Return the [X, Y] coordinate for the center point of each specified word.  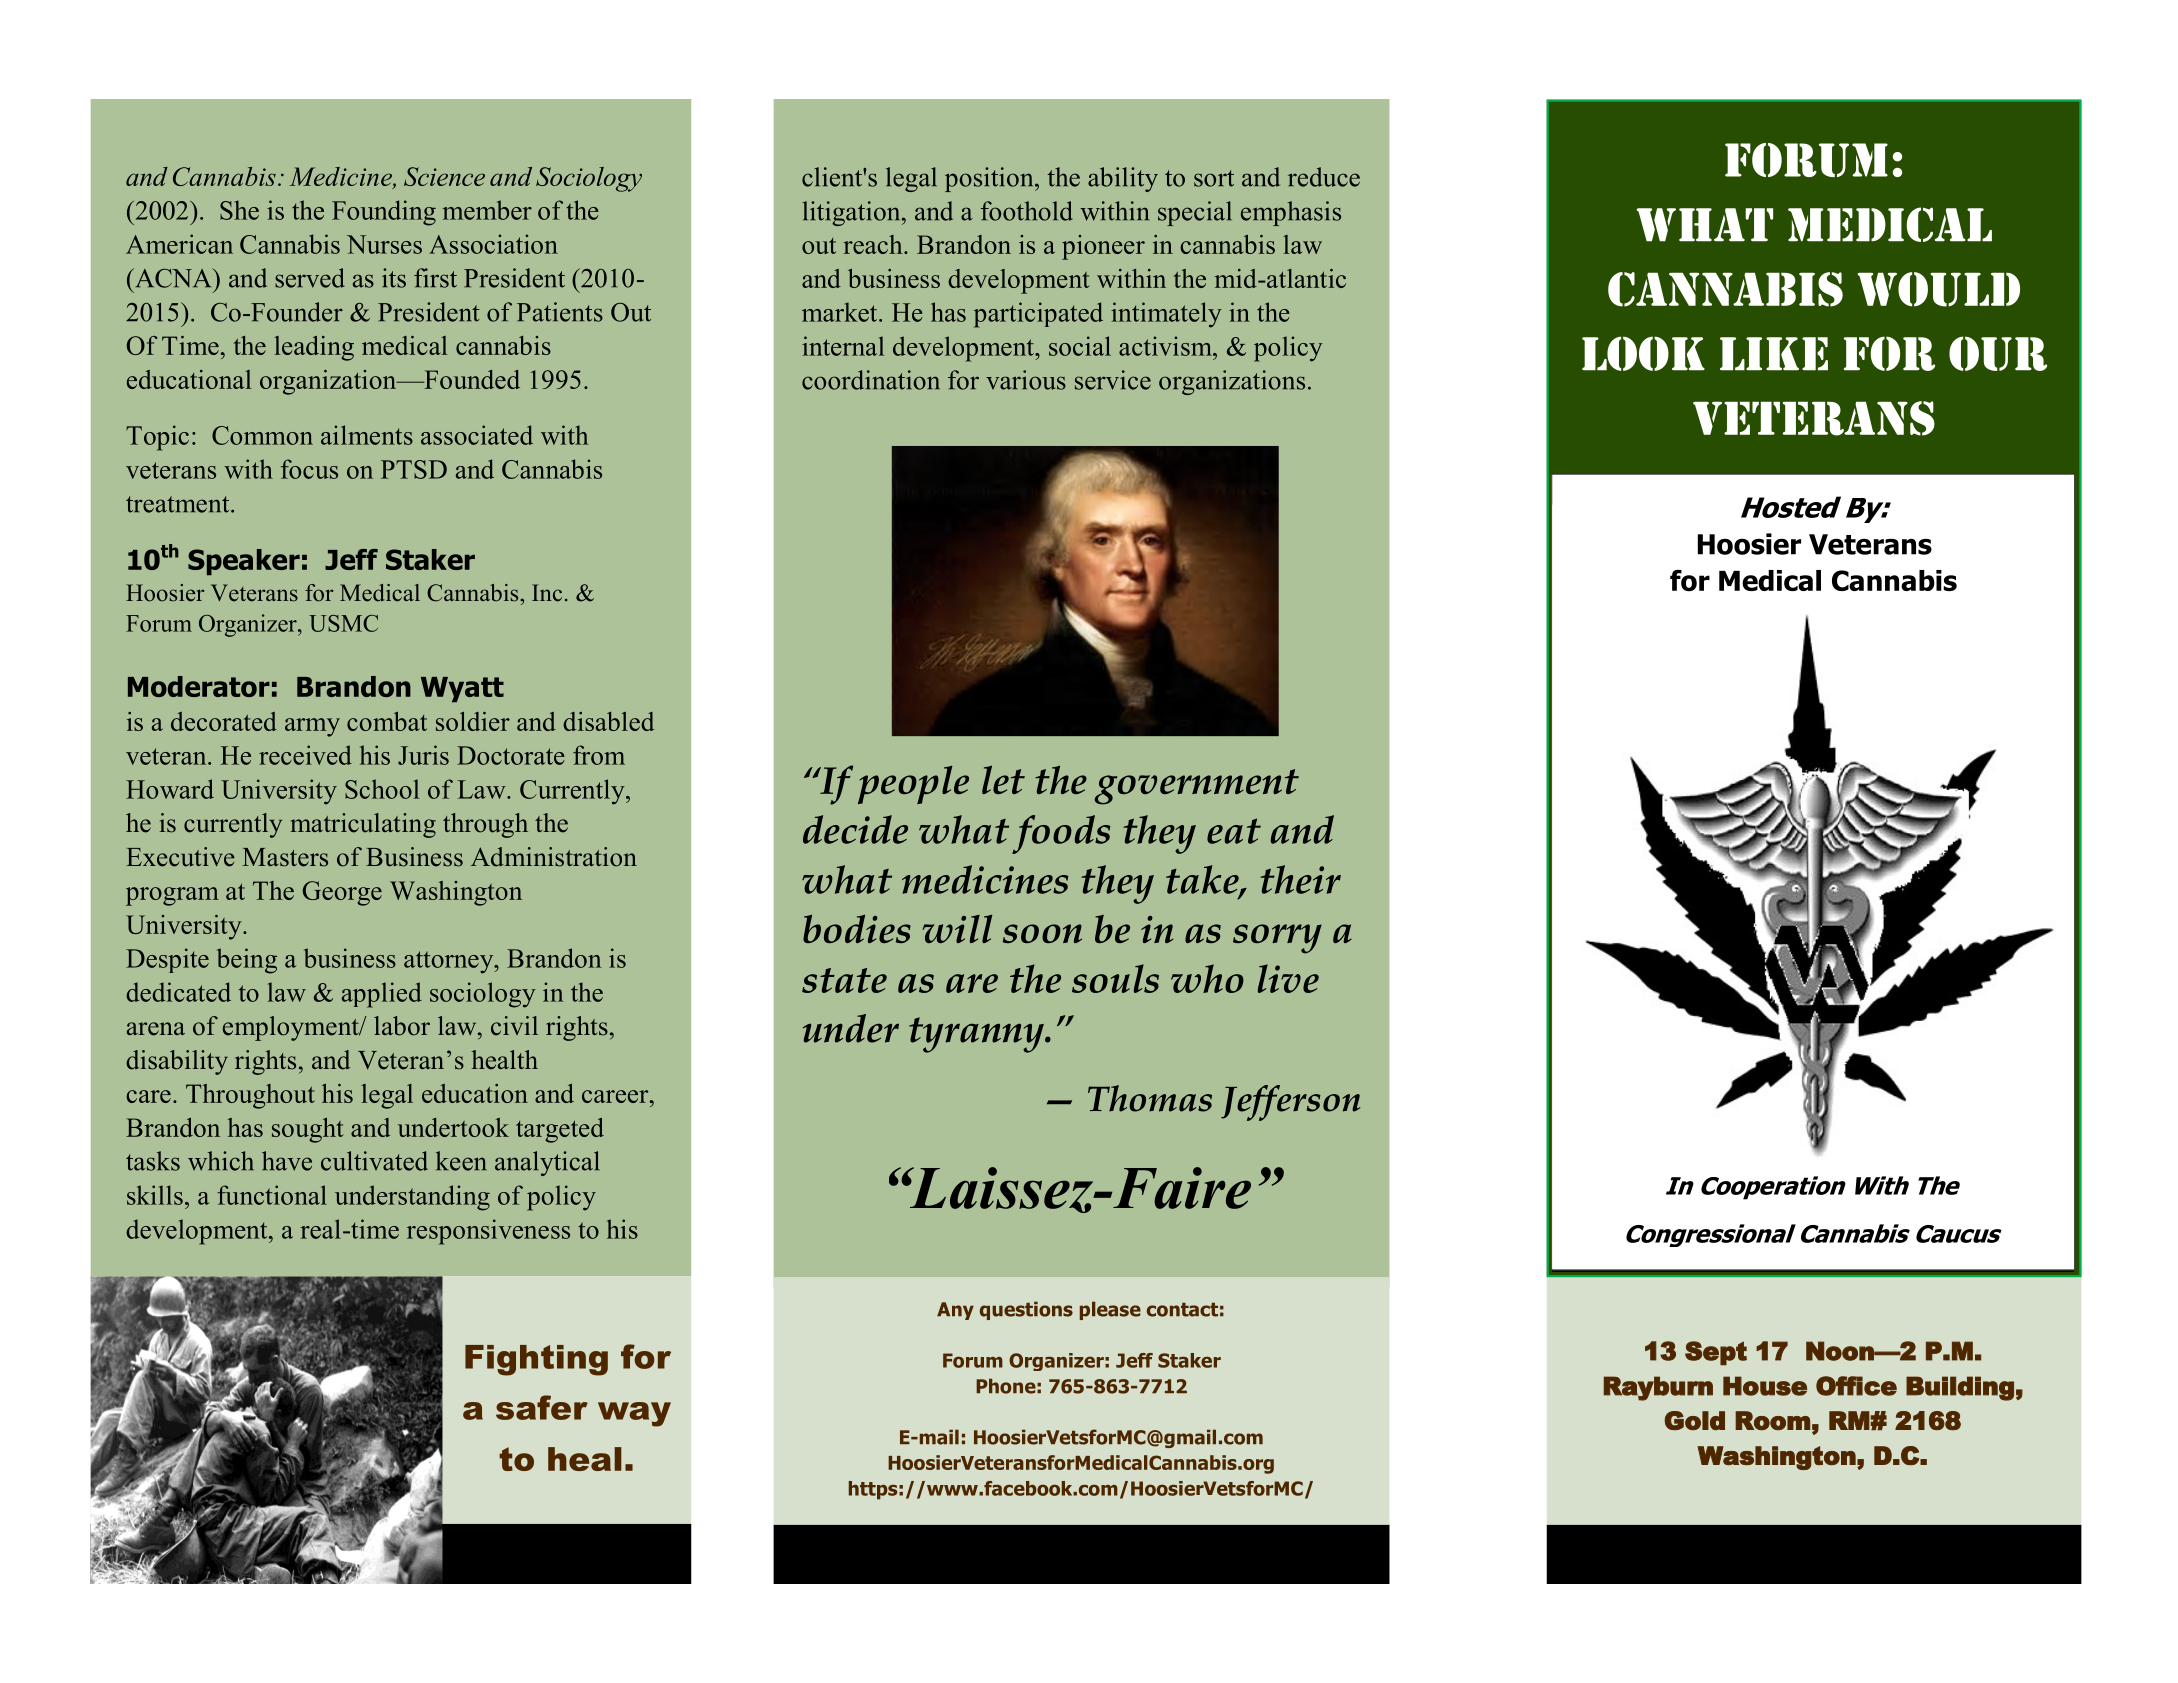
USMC [343, 623]
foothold [1027, 211]
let [1003, 780]
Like [1774, 354]
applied [382, 995]
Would [1938, 289]
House [1765, 1386]
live [1288, 978]
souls [1115, 978]
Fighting [536, 1360]
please [1110, 1310]
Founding [384, 213]
